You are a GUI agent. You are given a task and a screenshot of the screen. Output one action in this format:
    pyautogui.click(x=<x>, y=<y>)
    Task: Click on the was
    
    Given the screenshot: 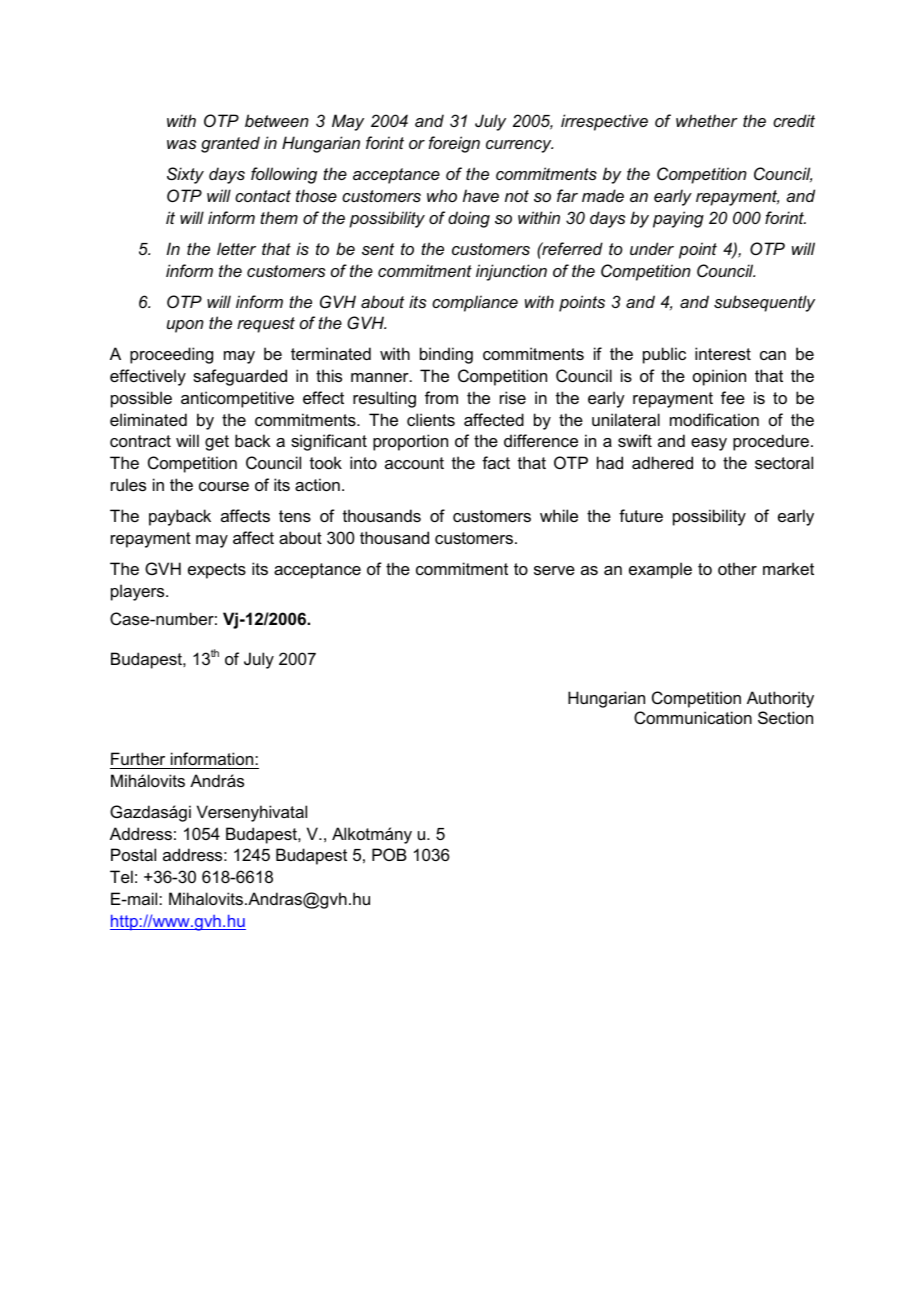 What is the action you would take?
    pyautogui.click(x=182, y=144)
